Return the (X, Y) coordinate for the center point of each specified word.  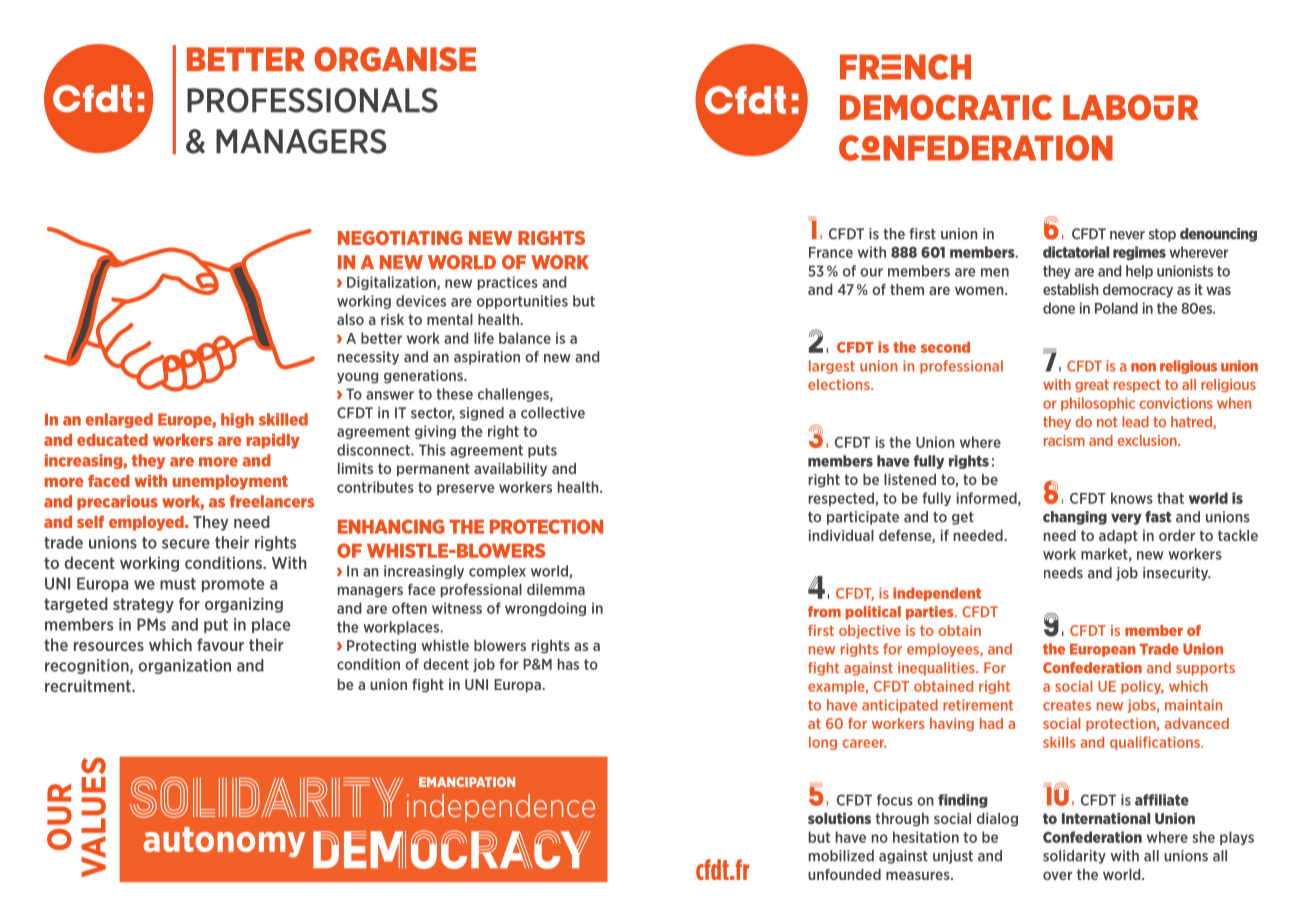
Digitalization (392, 283)
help (1139, 272)
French (905, 67)
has (568, 664)
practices (508, 283)
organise (395, 59)
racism (1064, 440)
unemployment (230, 482)
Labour (1130, 107)
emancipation (467, 782)
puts (542, 451)
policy (1142, 687)
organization (185, 666)
